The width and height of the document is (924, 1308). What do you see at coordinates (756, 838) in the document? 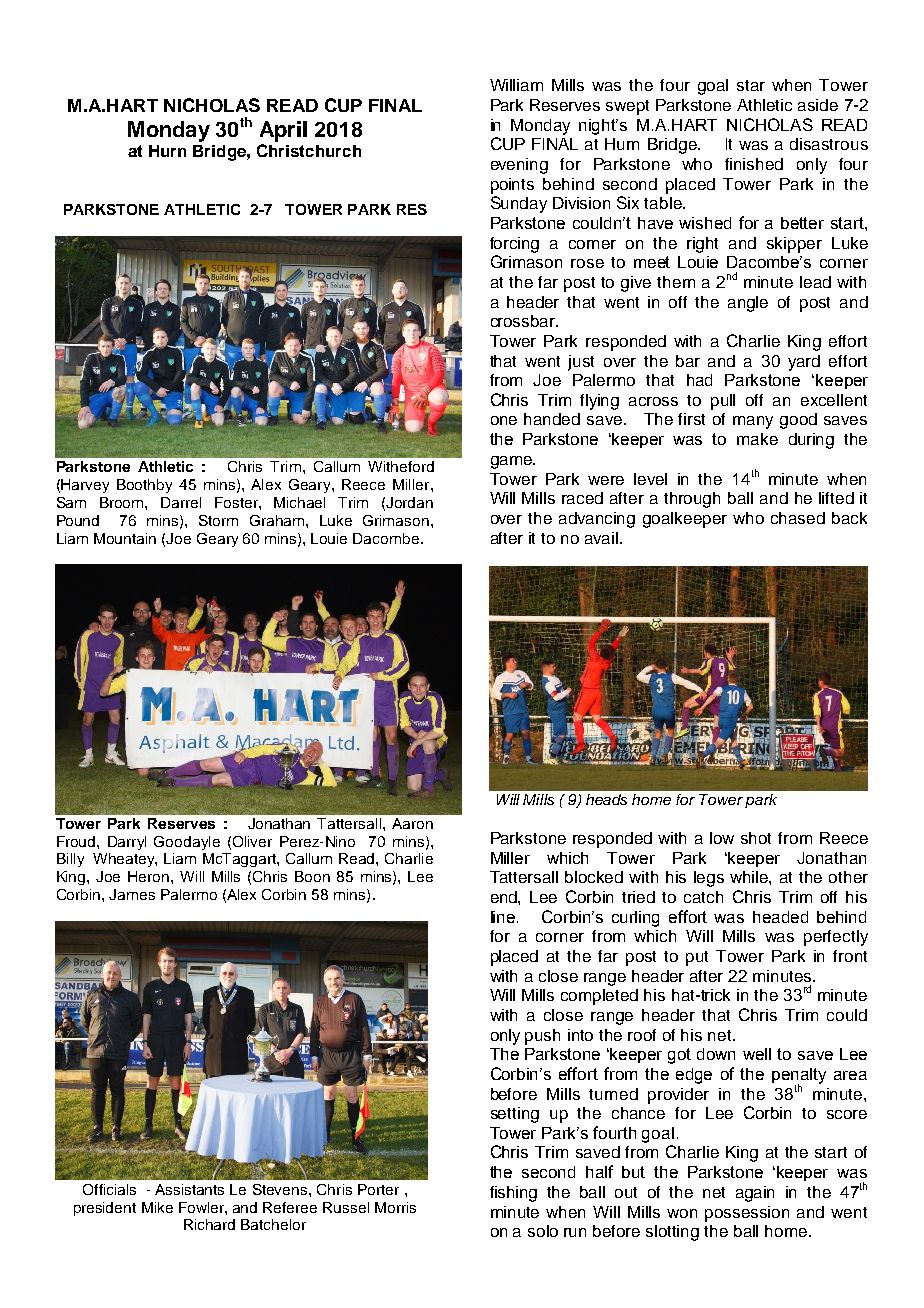
I see `shot` at bounding box center [756, 838].
